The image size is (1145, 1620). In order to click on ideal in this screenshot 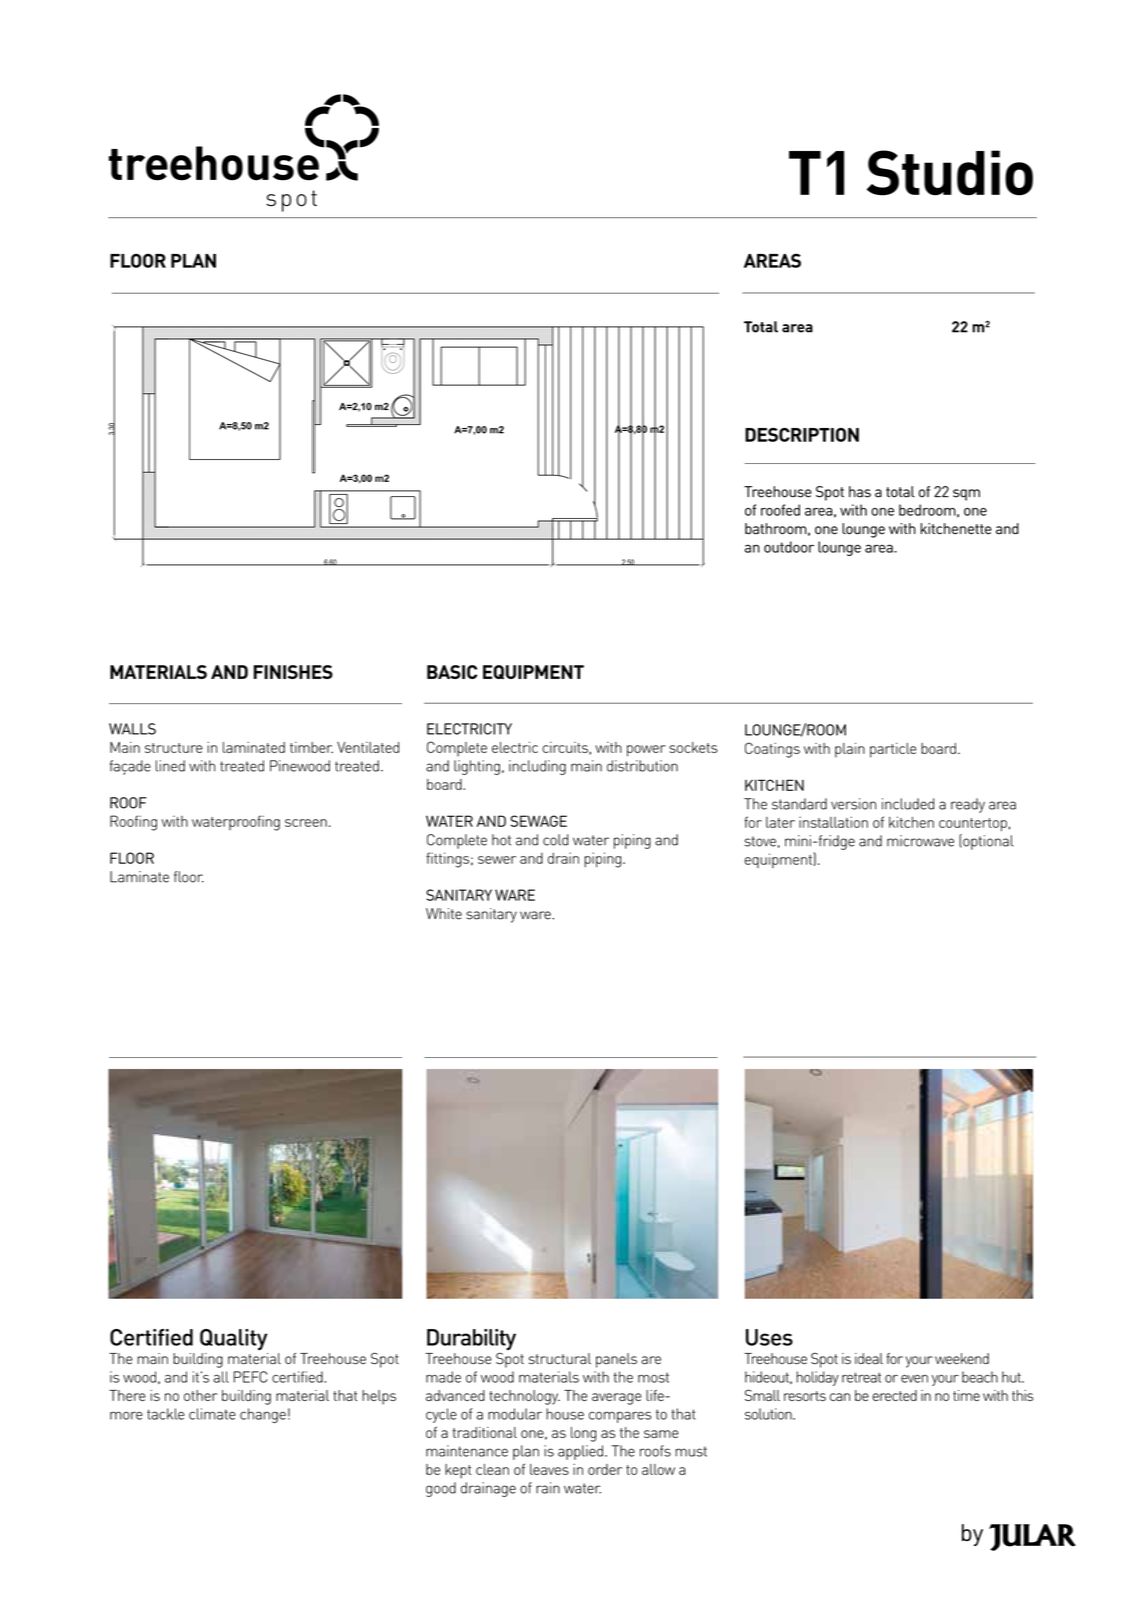, I will do `click(869, 1358)`.
